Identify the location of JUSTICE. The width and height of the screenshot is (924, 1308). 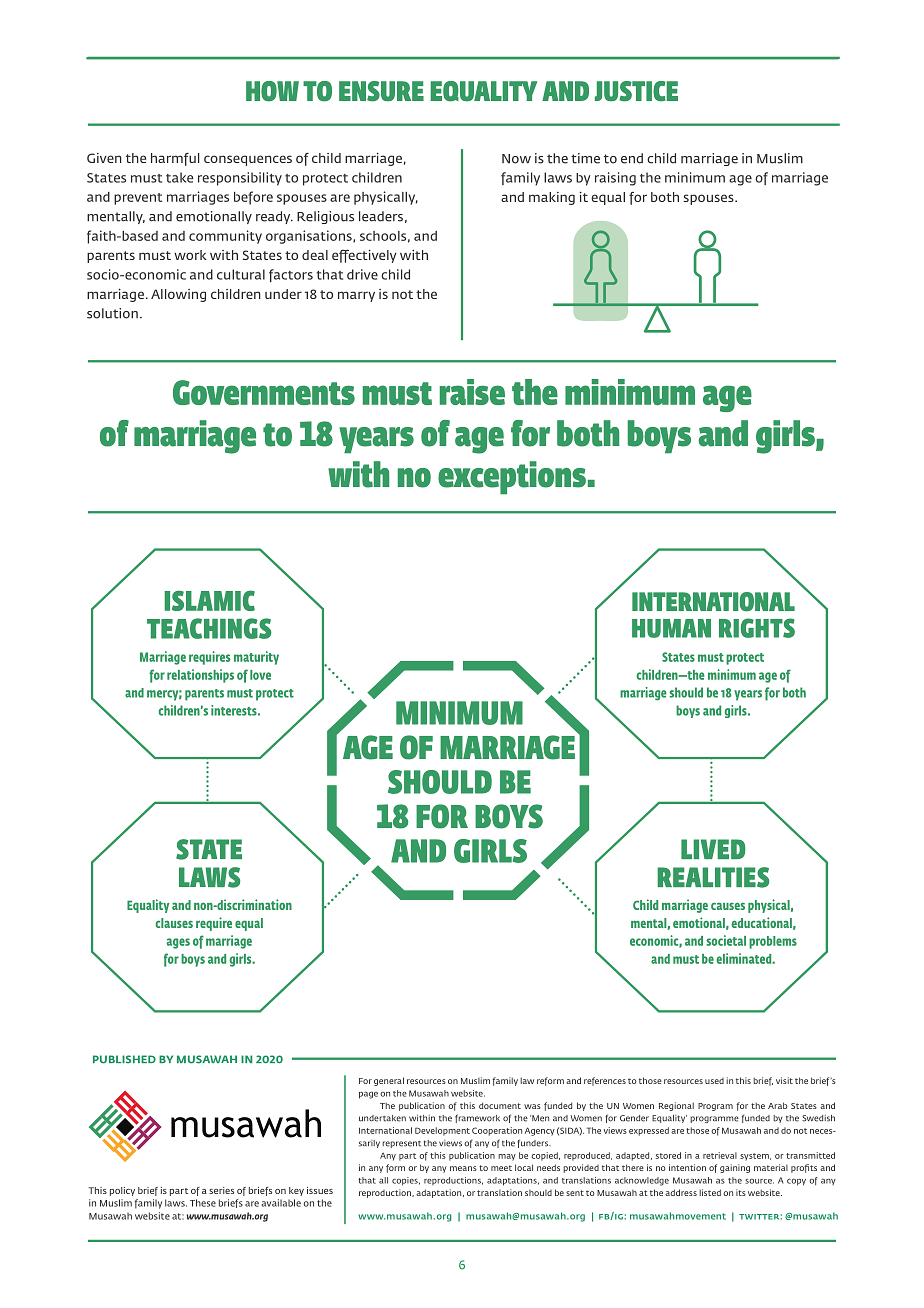
(636, 91).
